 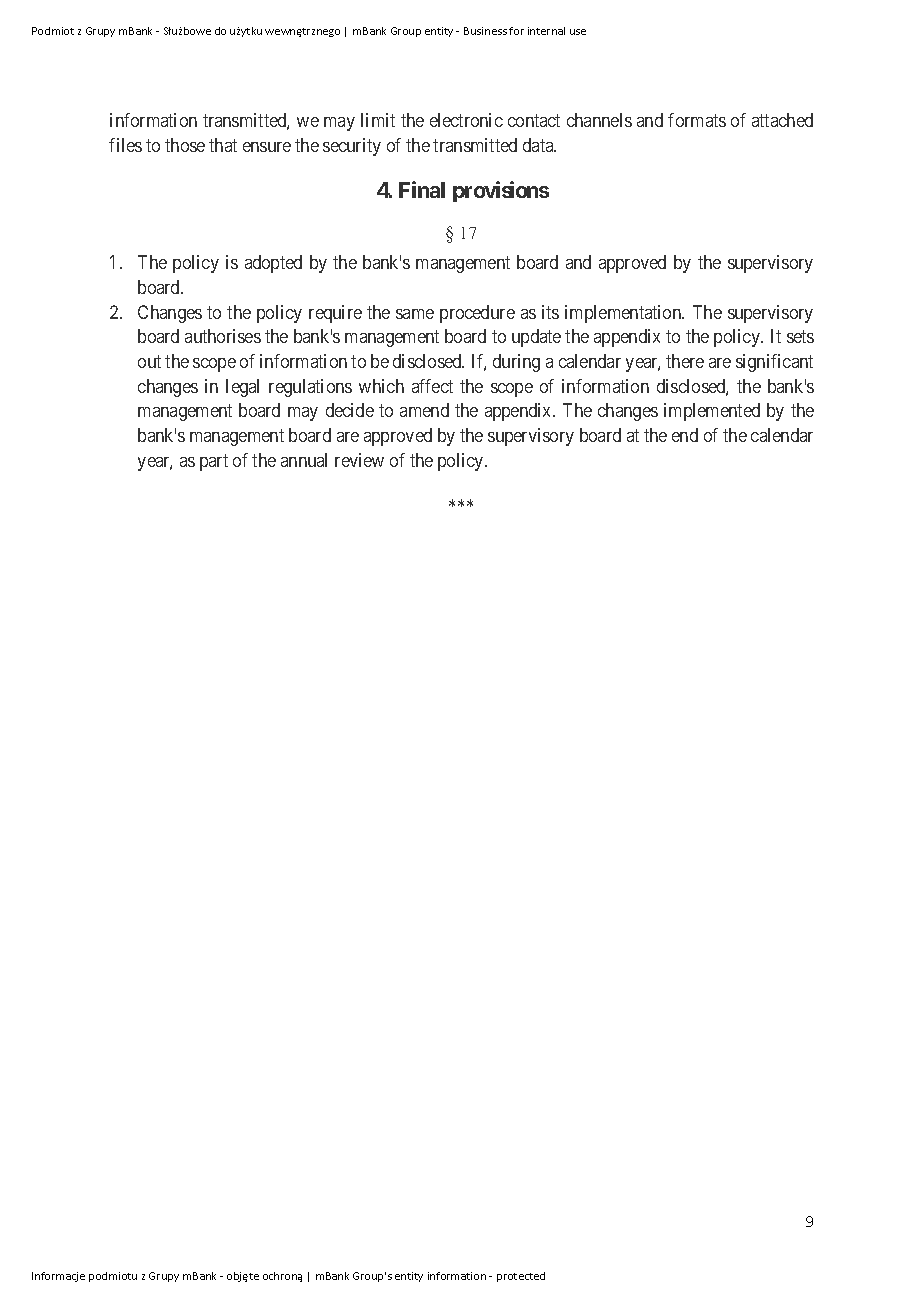 I want to click on procedure, so click(x=477, y=314).
